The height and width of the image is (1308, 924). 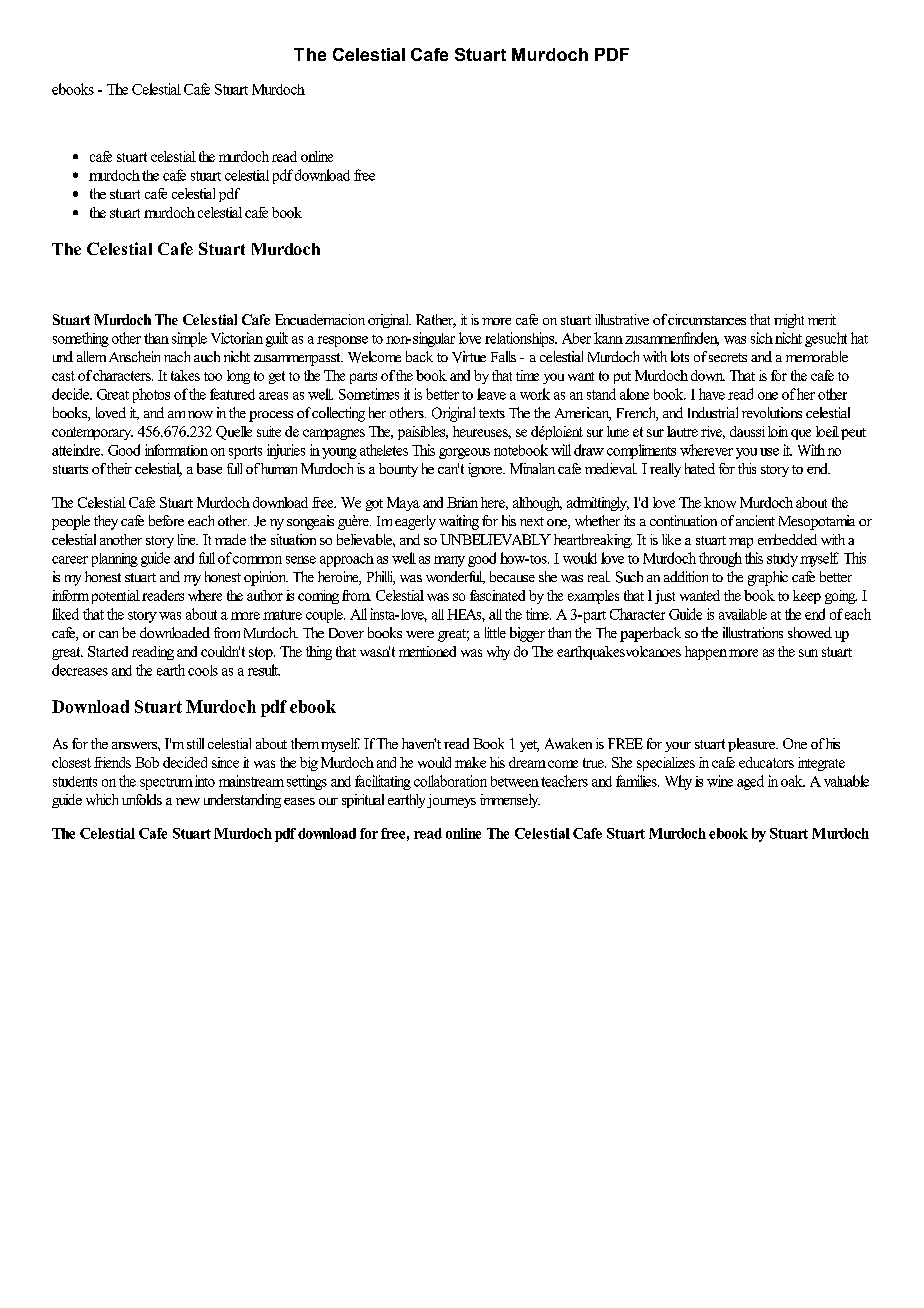 I want to click on oak, so click(x=793, y=781).
